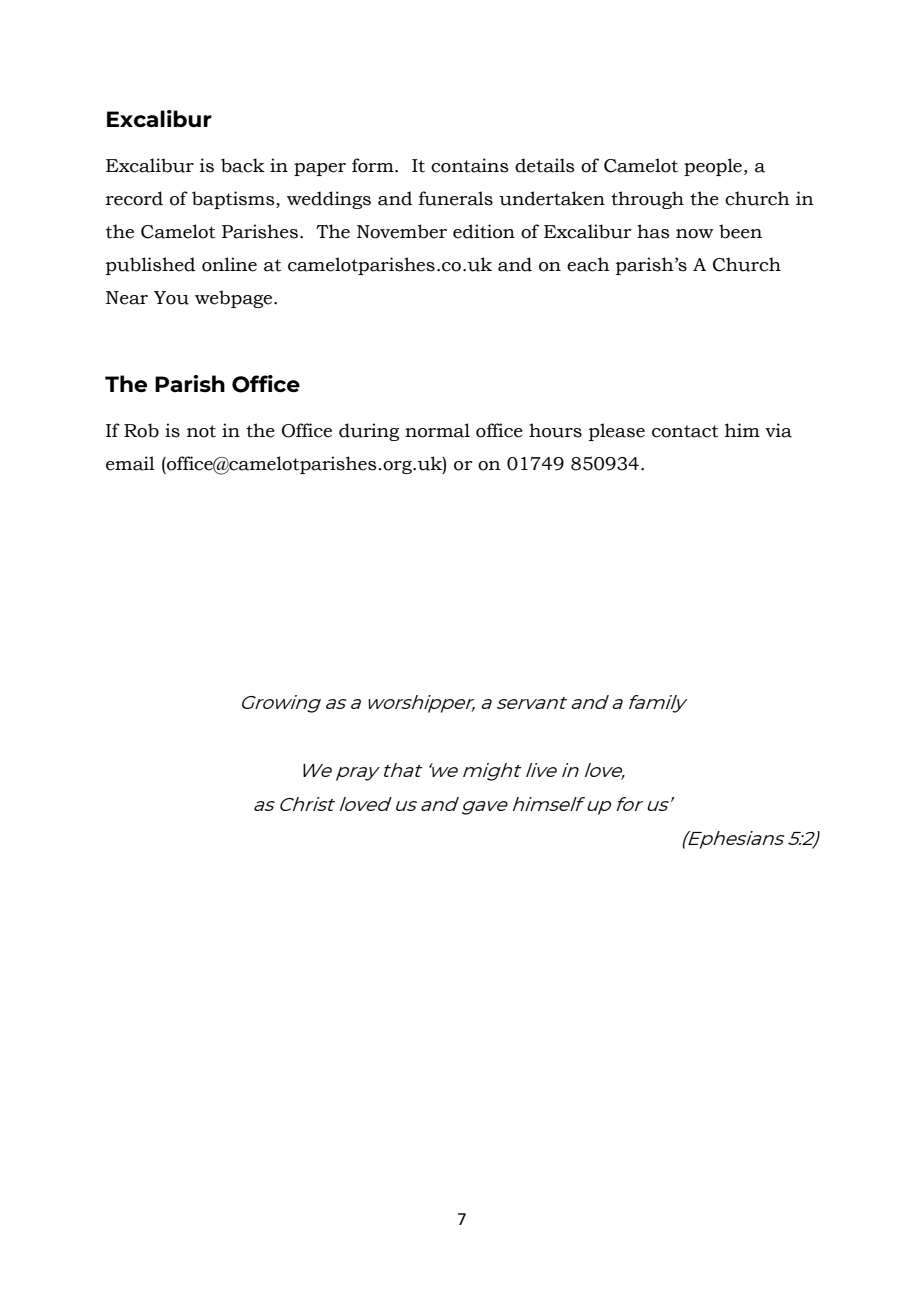 This screenshot has width=924, height=1308. What do you see at coordinates (713, 167) in the screenshot?
I see `people` at bounding box center [713, 167].
